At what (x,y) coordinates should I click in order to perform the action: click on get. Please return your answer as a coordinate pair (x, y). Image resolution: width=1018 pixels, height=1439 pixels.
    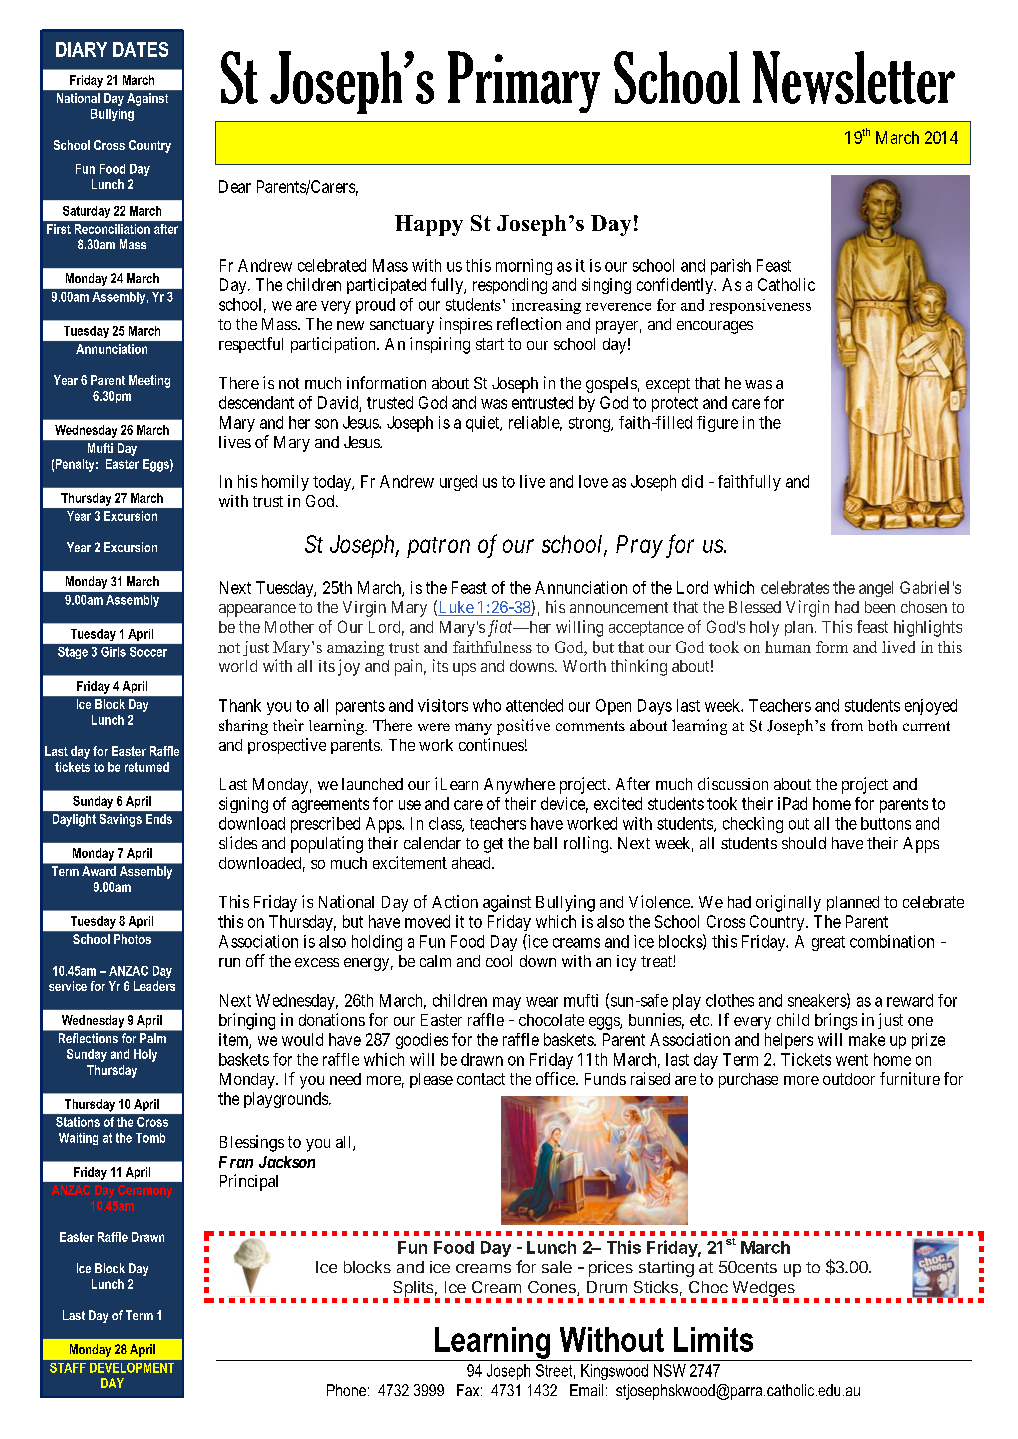
    Looking at the image, I should click on (493, 845).
